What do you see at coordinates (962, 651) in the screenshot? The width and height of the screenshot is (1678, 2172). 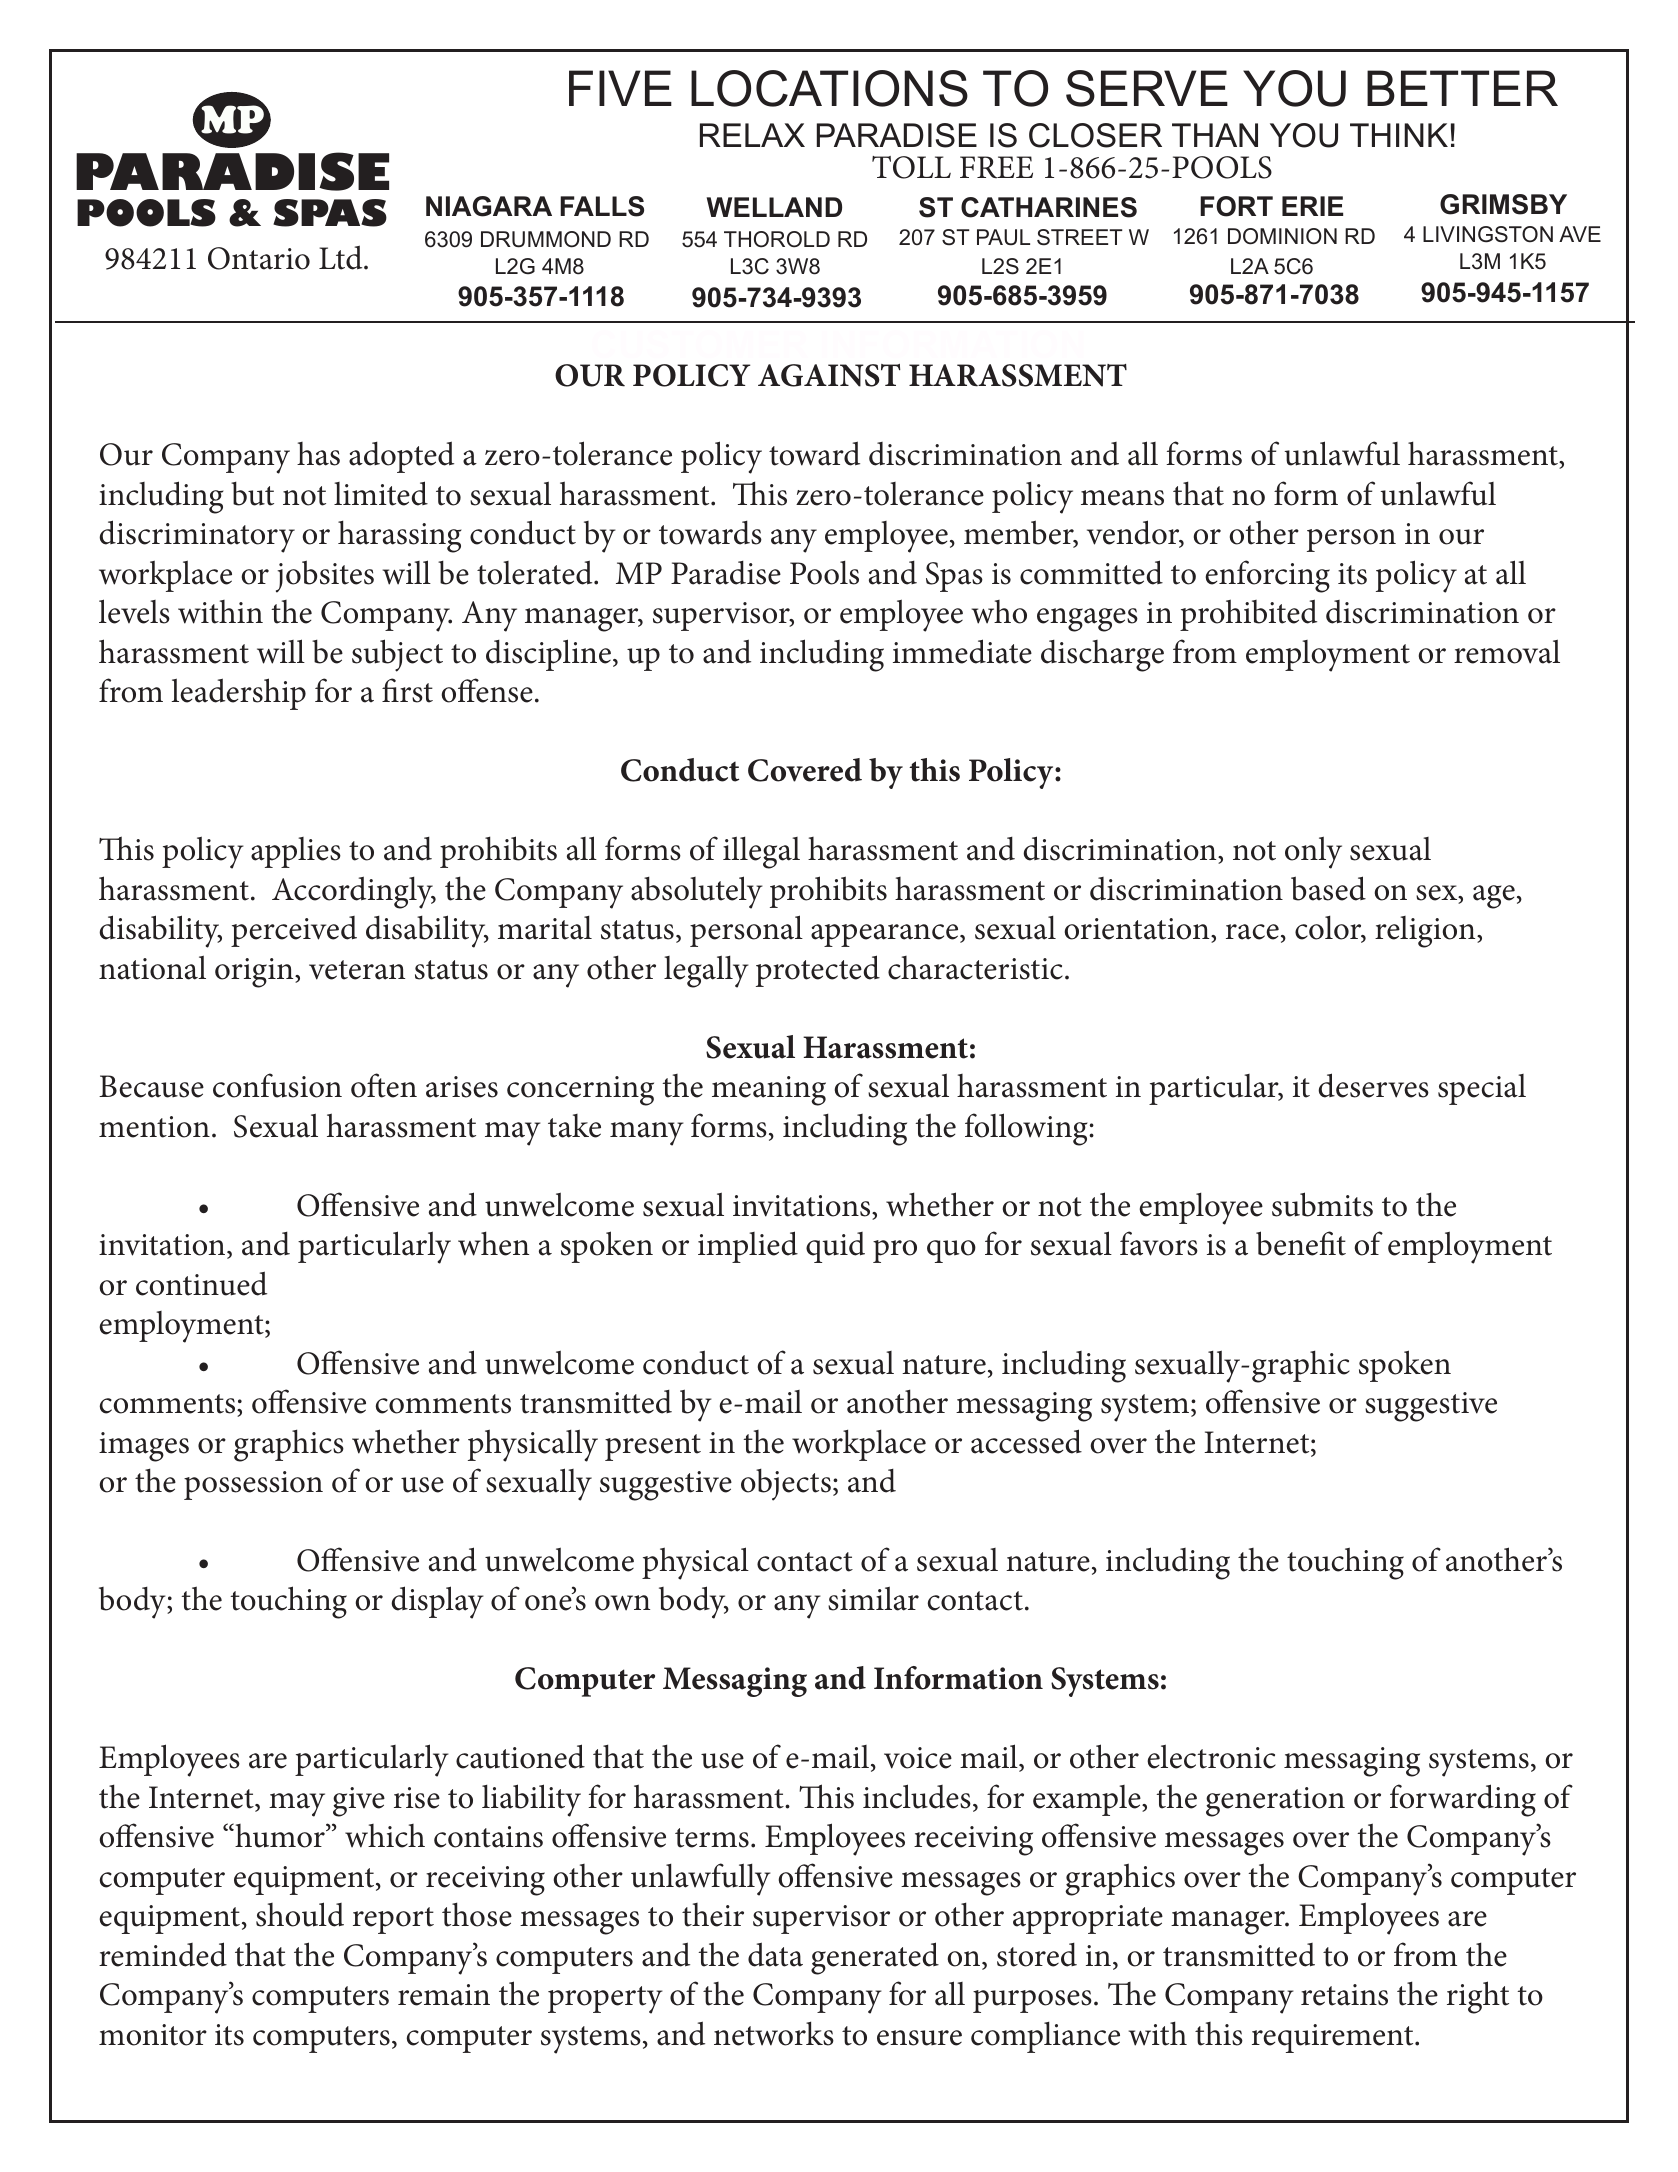 I see `immediate` at bounding box center [962, 651].
